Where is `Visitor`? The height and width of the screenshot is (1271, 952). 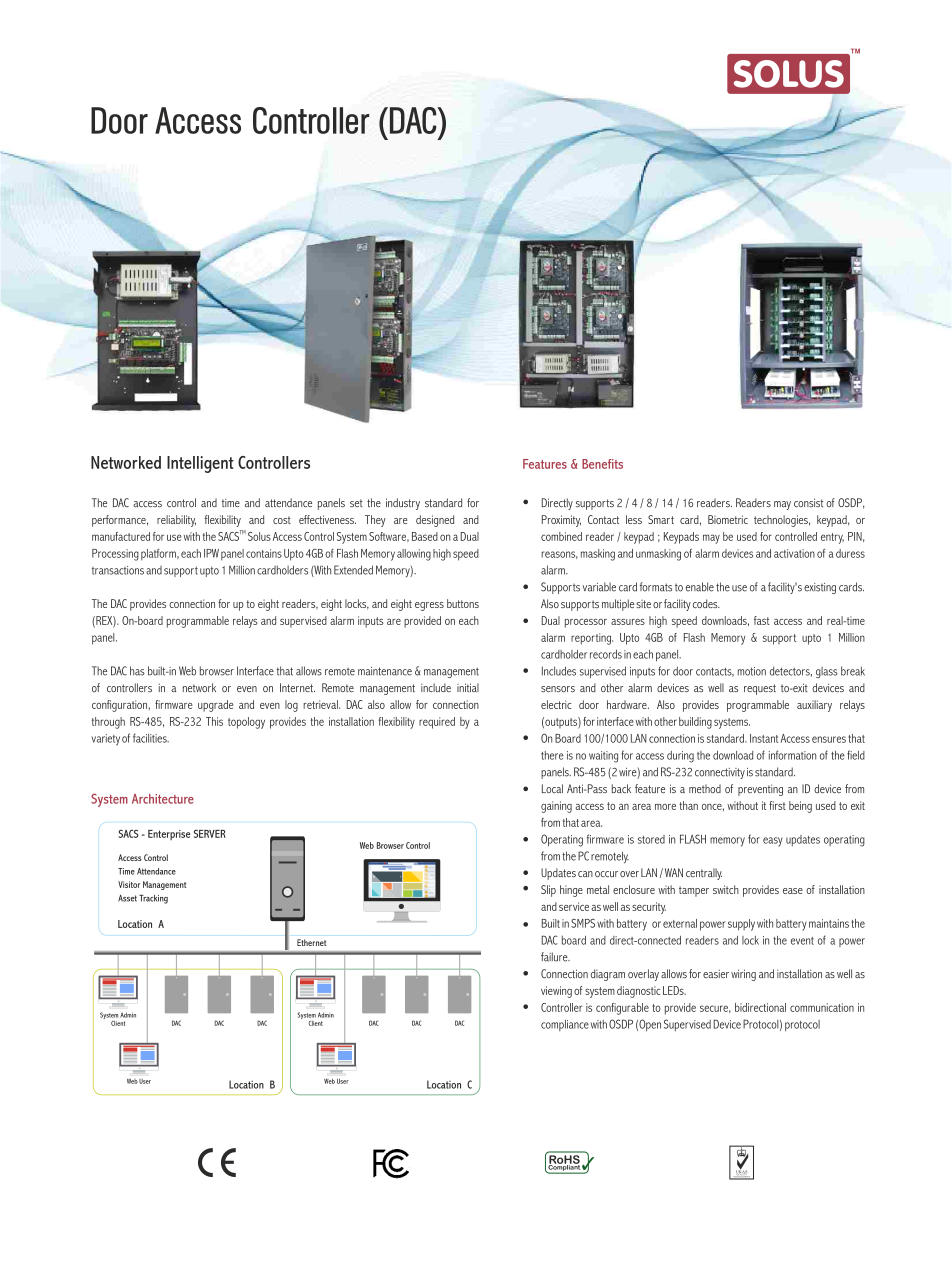
Visitor is located at coordinates (129, 884).
